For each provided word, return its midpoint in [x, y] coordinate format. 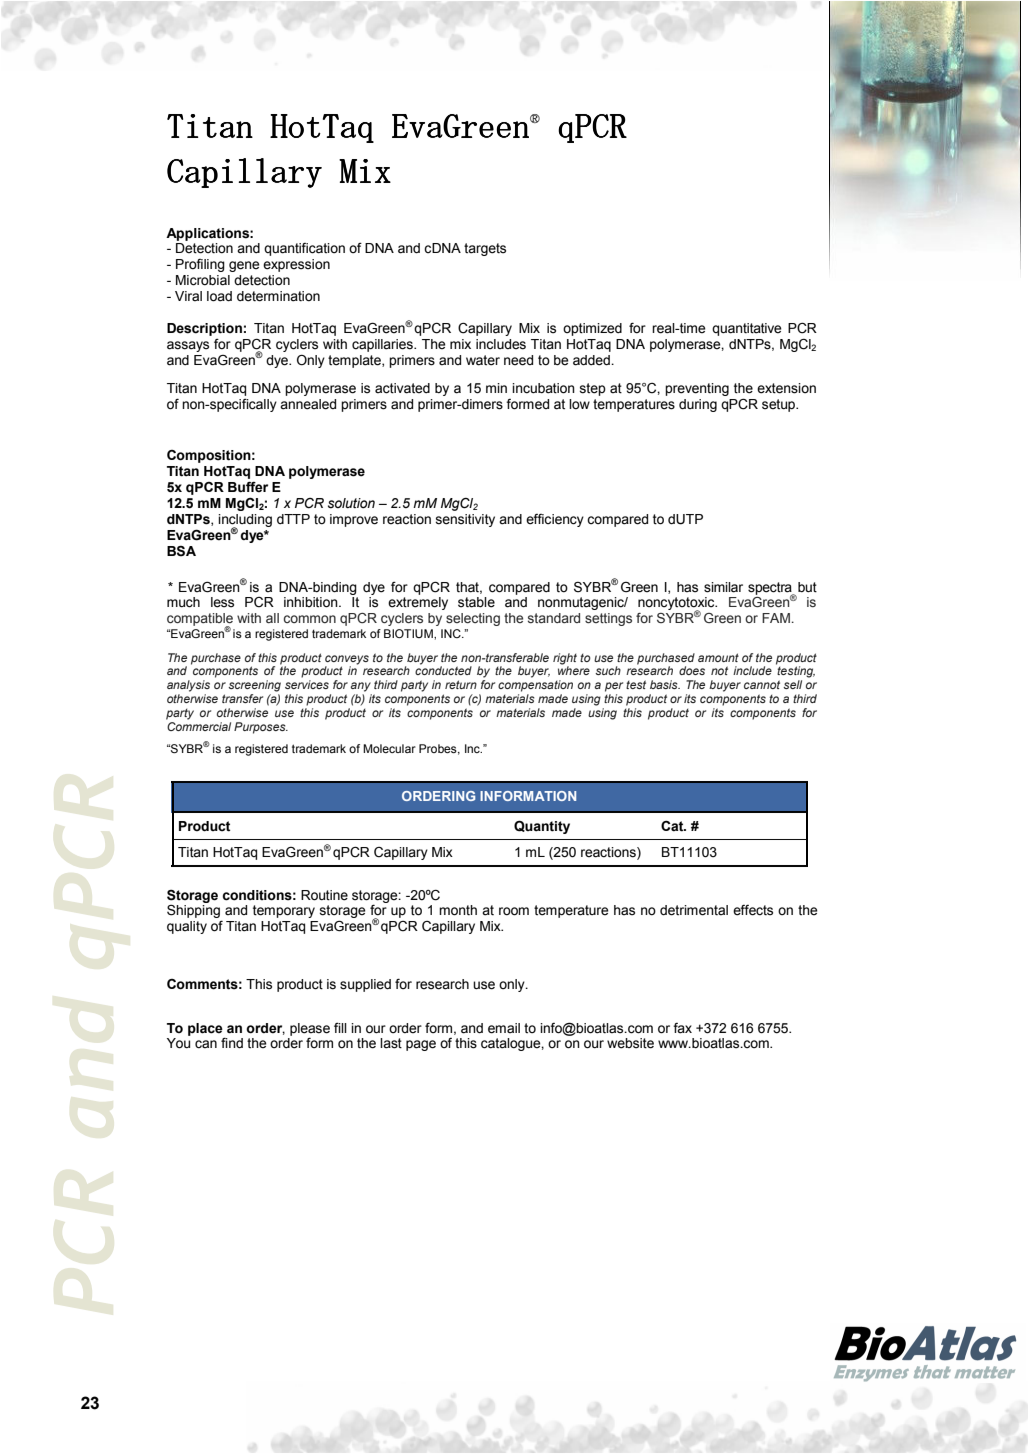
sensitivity [465, 520]
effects [753, 910]
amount [718, 657]
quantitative [747, 329]
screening [254, 686]
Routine [324, 895]
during [698, 405]
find [232, 1043]
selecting [473, 619]
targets [485, 249]
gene [244, 266]
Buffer [248, 487]
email [504, 1028]
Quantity [542, 827]
